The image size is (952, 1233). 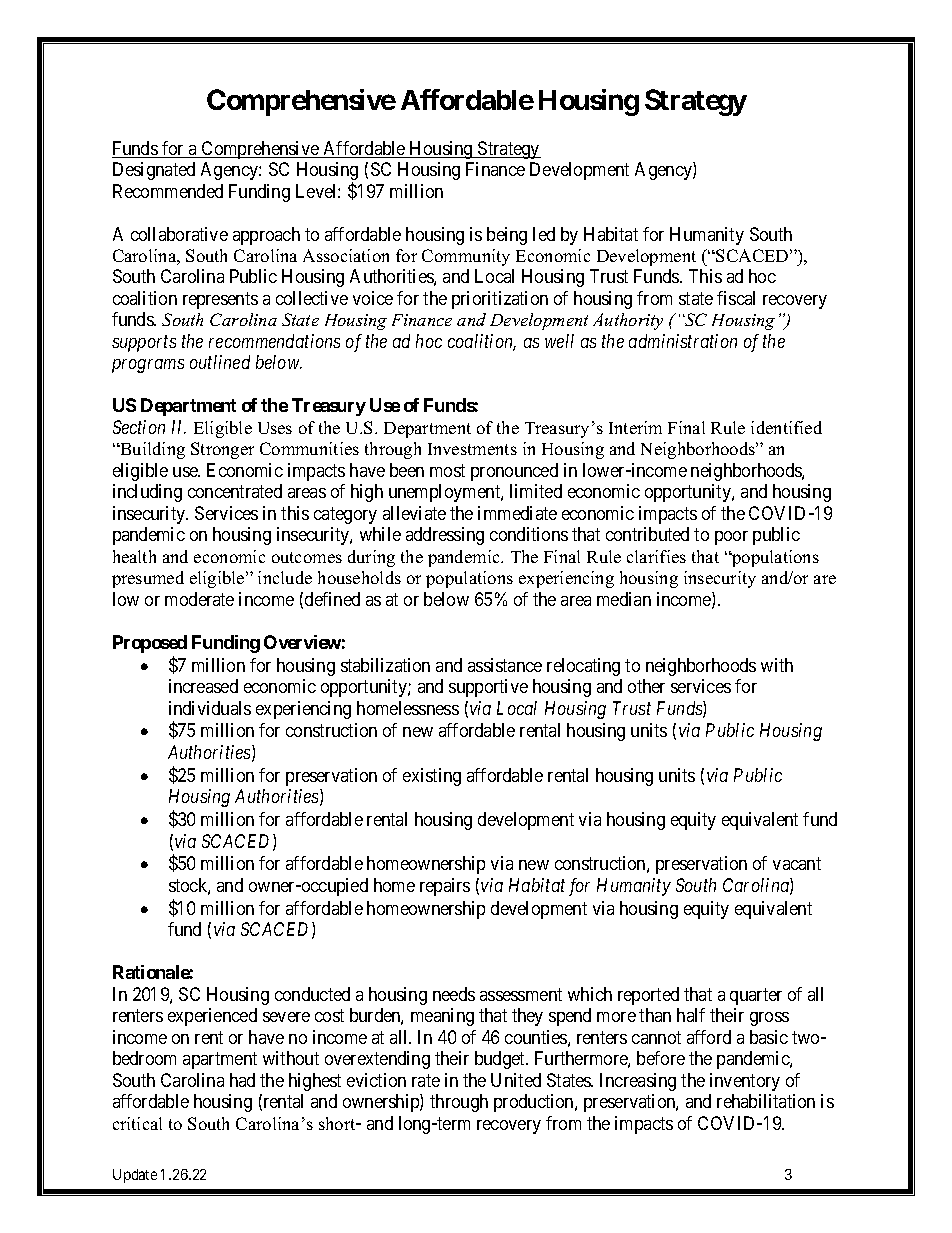 What do you see at coordinates (507, 236) in the image?
I see `being` at bounding box center [507, 236].
